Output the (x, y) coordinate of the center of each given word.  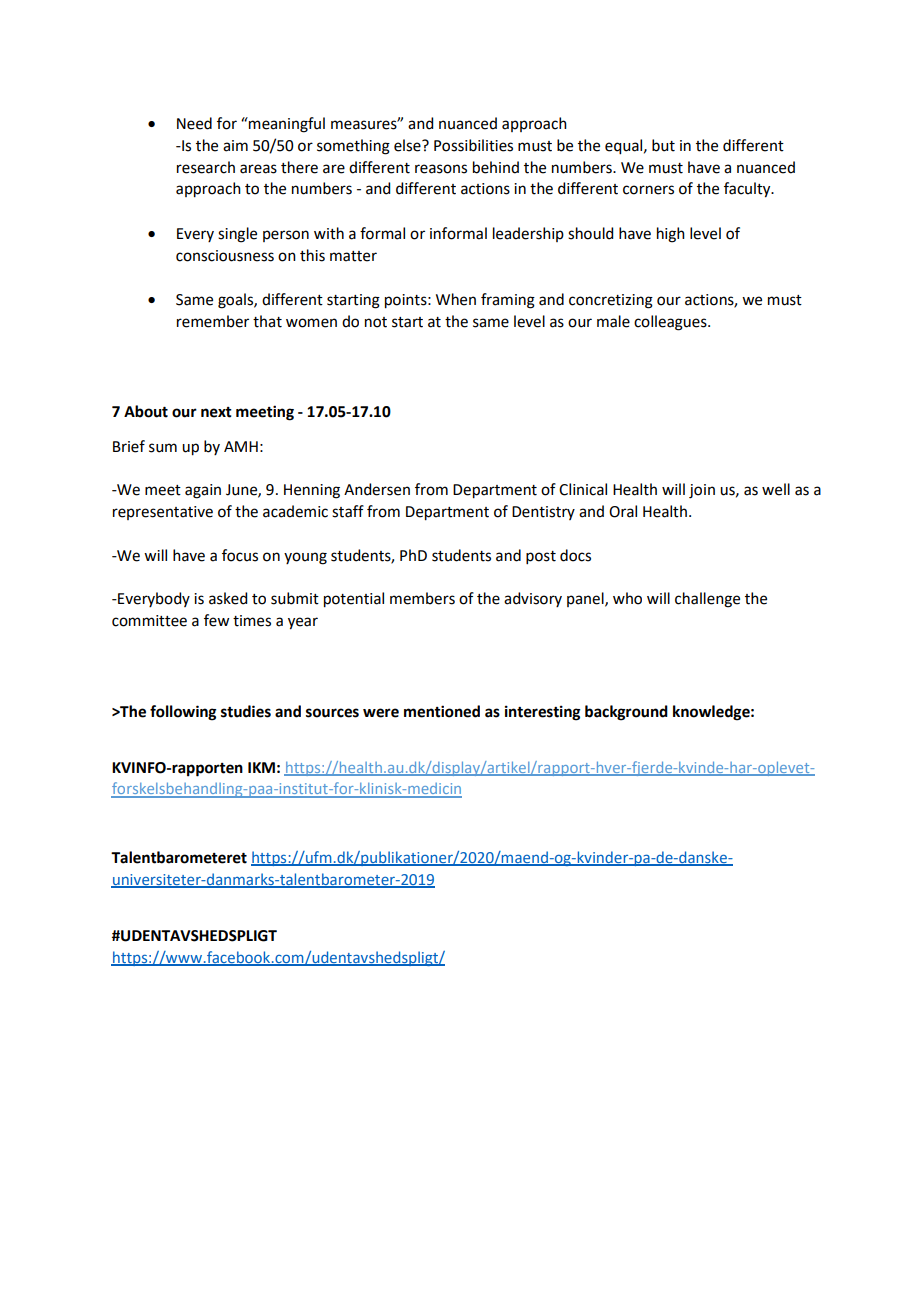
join (702, 491)
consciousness (225, 256)
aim (235, 146)
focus (240, 555)
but (663, 145)
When (456, 299)
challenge (707, 600)
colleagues (671, 323)
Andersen (377, 489)
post (541, 557)
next (216, 412)
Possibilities (473, 145)
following (183, 713)
